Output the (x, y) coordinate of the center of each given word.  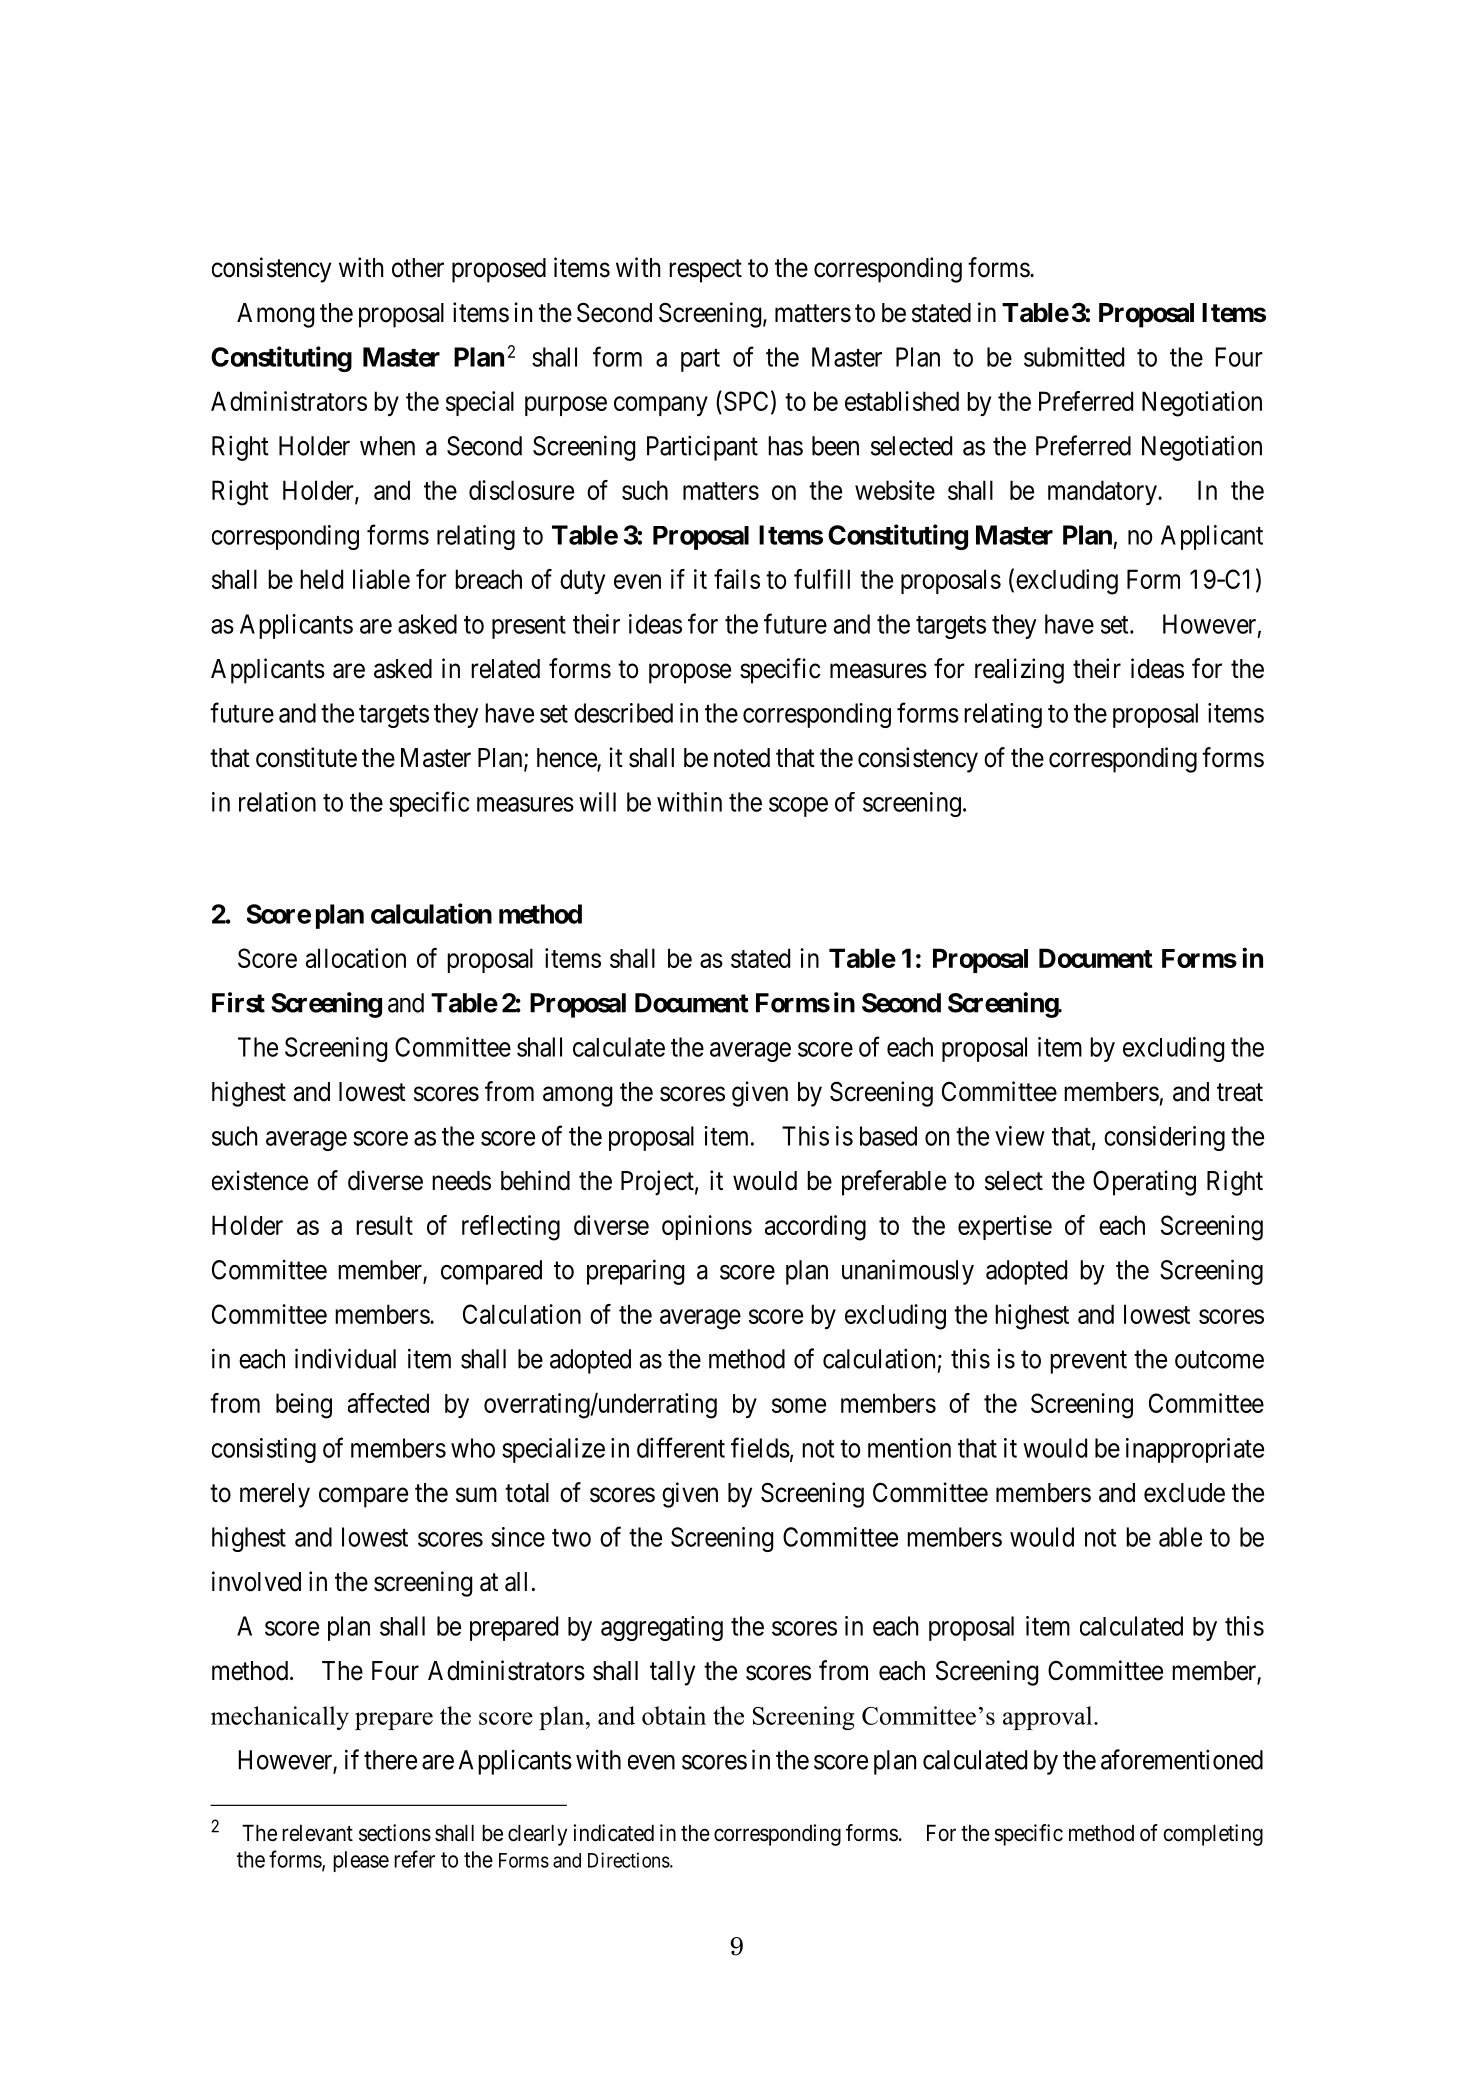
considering (1164, 1138)
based (888, 1136)
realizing (1019, 671)
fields (760, 1447)
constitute (306, 757)
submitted (1074, 357)
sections (395, 1833)
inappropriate (1195, 1450)
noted (742, 758)
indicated (613, 1833)
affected (388, 1403)
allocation (356, 958)
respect (705, 271)
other (418, 268)
